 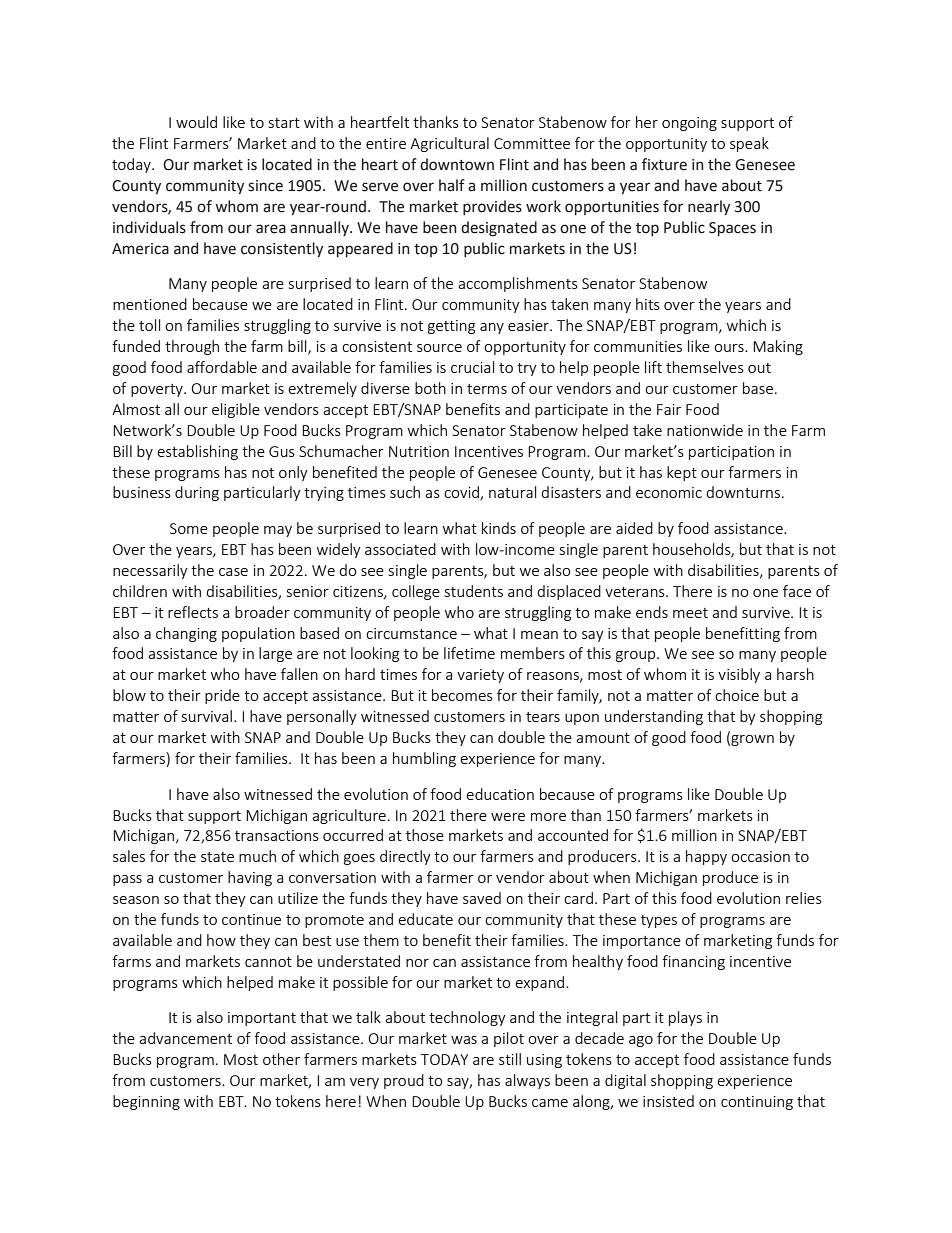 I want to click on understanding, so click(x=654, y=717).
